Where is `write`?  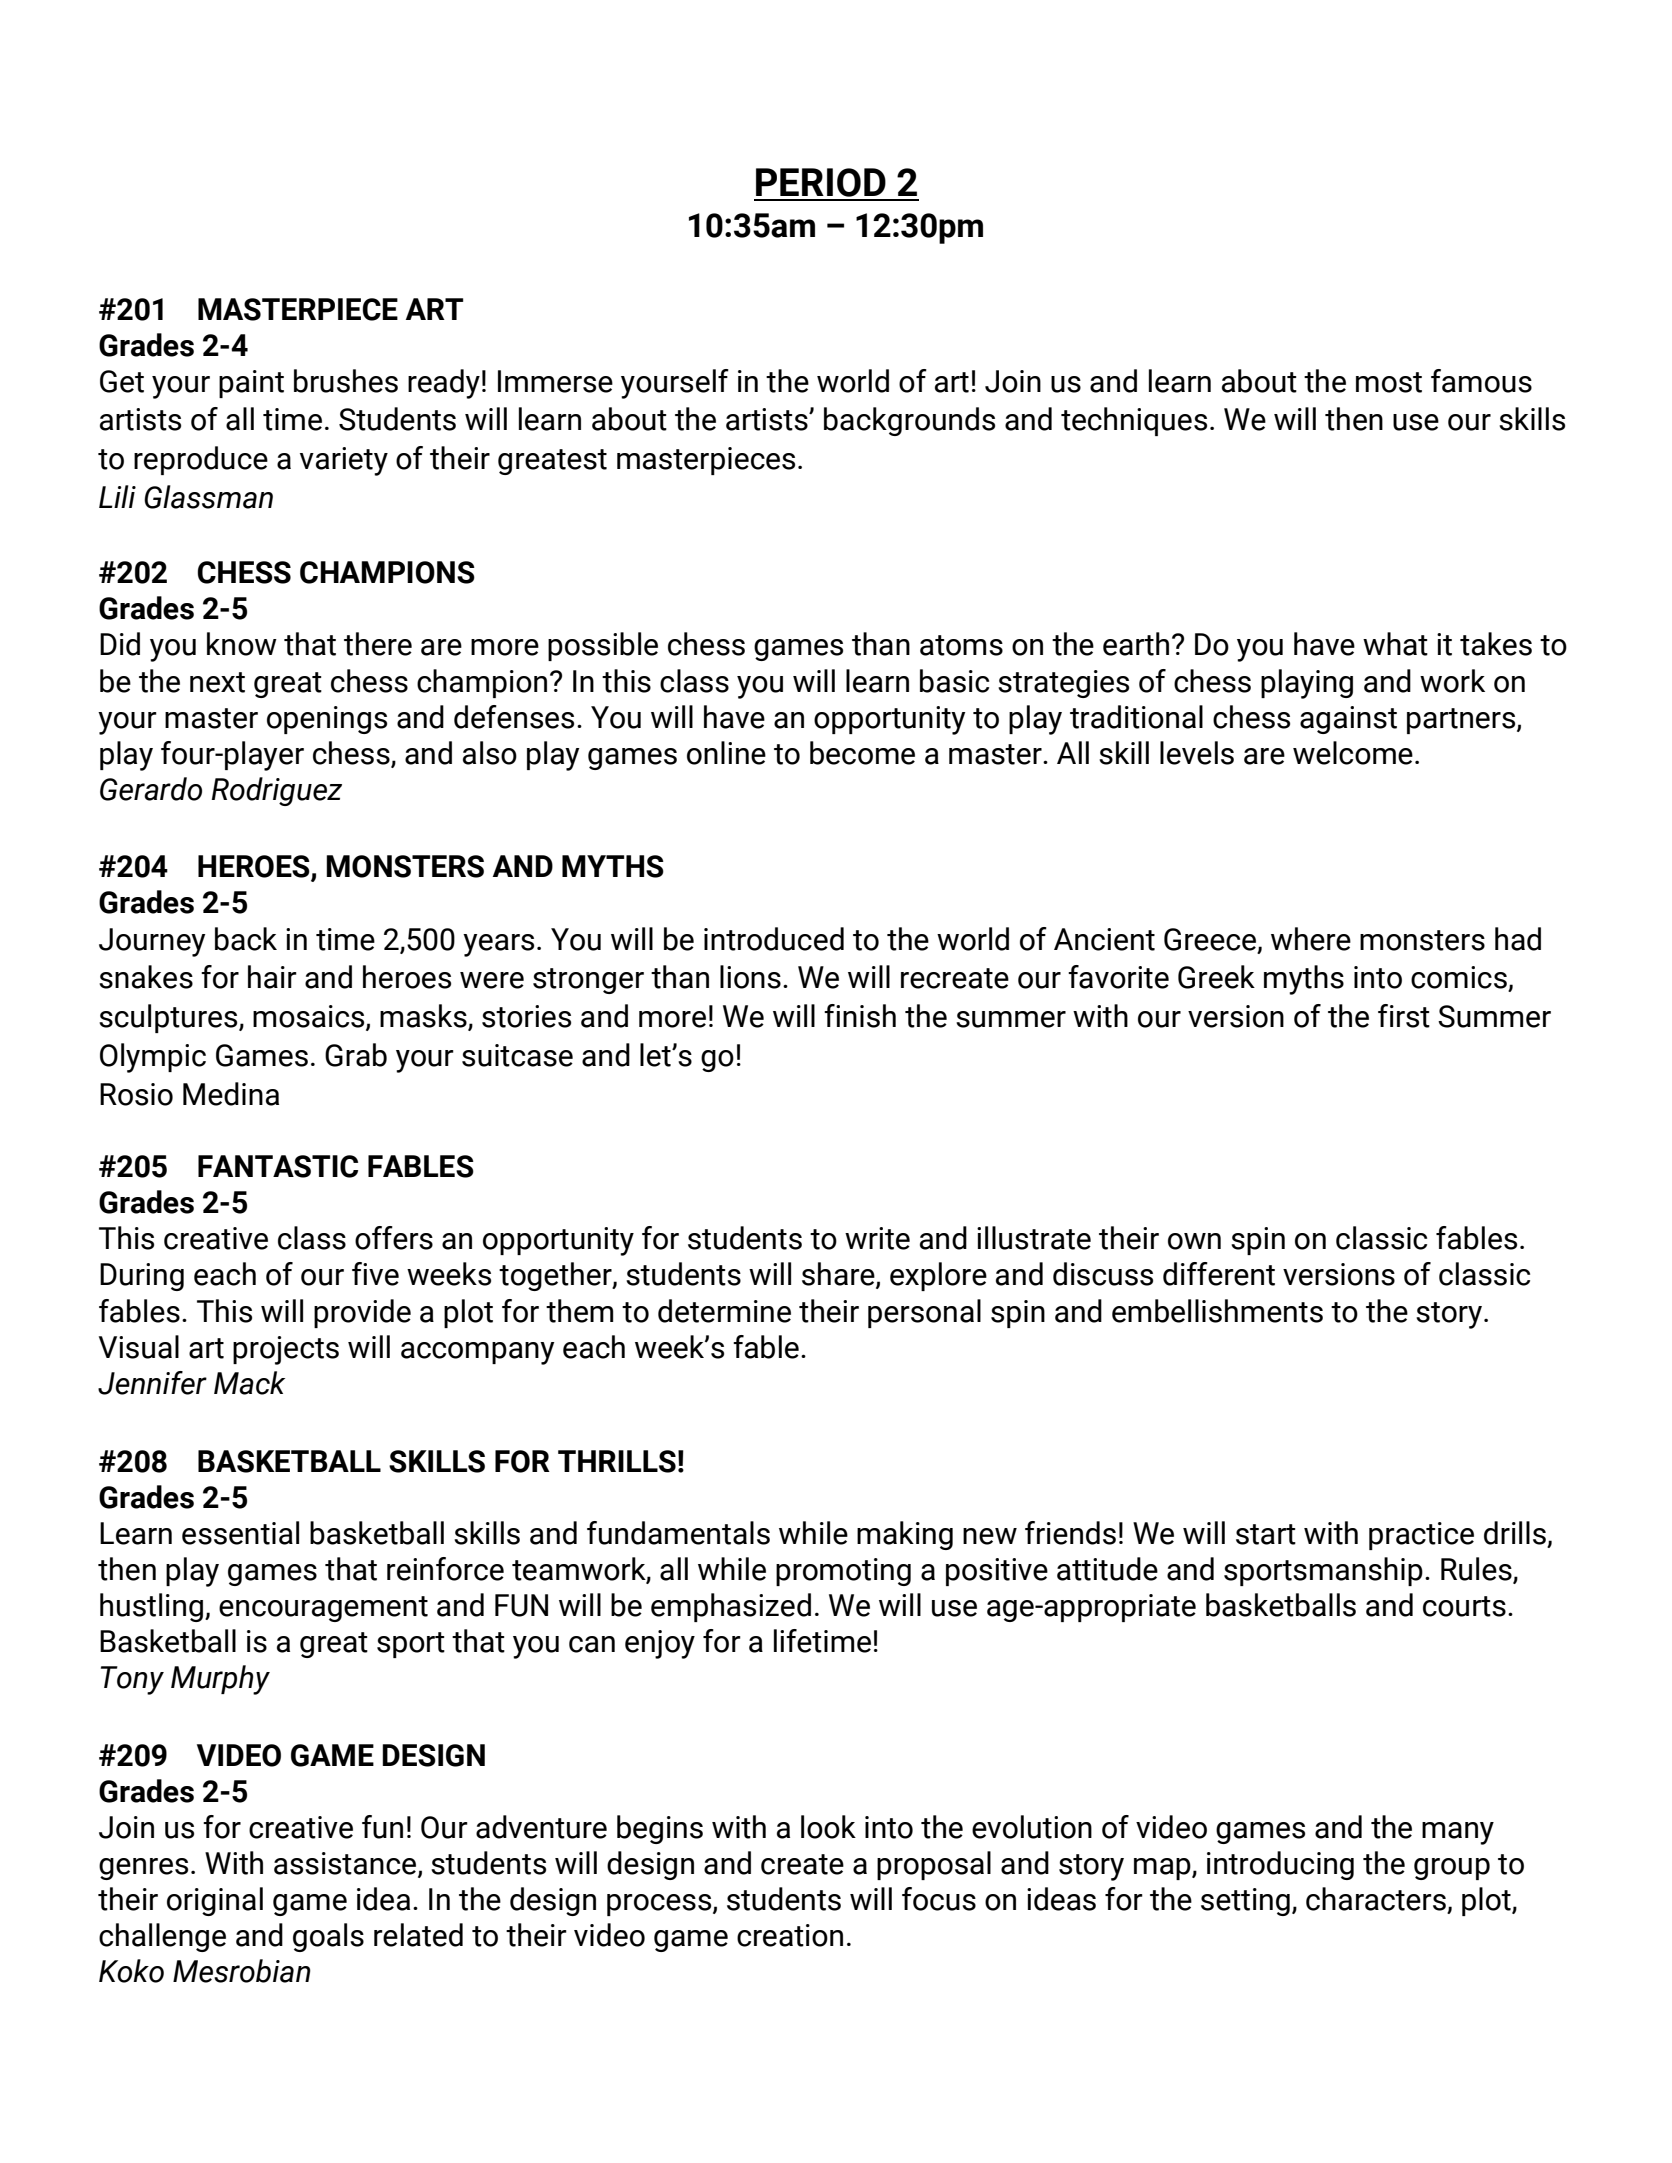
write is located at coordinates (877, 1238).
